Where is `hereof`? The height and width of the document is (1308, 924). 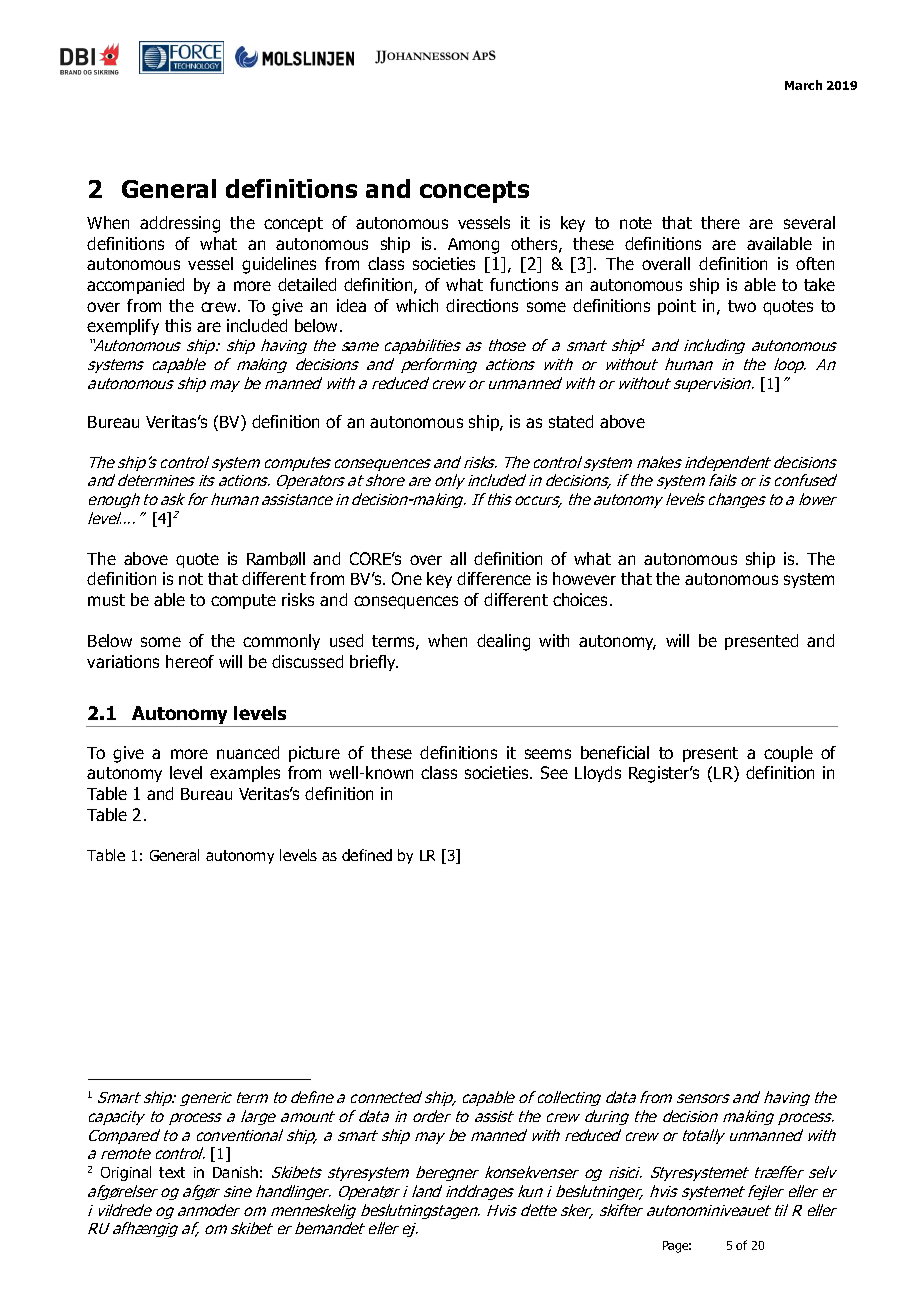
hereof is located at coordinates (190, 661).
